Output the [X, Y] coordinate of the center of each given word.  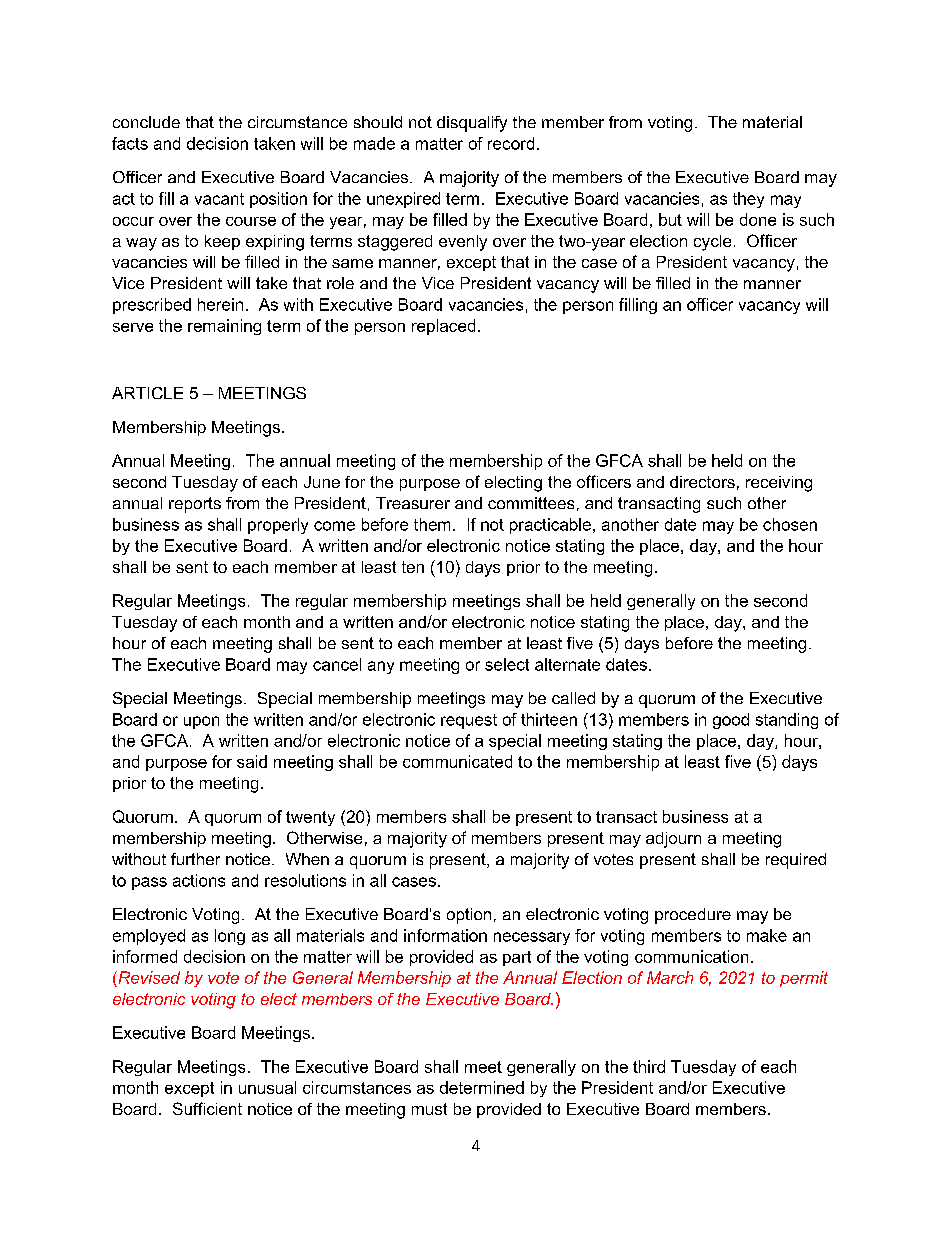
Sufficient [207, 1108]
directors [702, 482]
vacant [219, 199]
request [469, 721]
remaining [224, 327]
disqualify [472, 124]
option [469, 916]
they [748, 200]
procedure [693, 916]
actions [199, 880]
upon [201, 722]
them [432, 524]
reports [195, 505]
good [731, 721]
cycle [712, 243]
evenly [463, 243]
